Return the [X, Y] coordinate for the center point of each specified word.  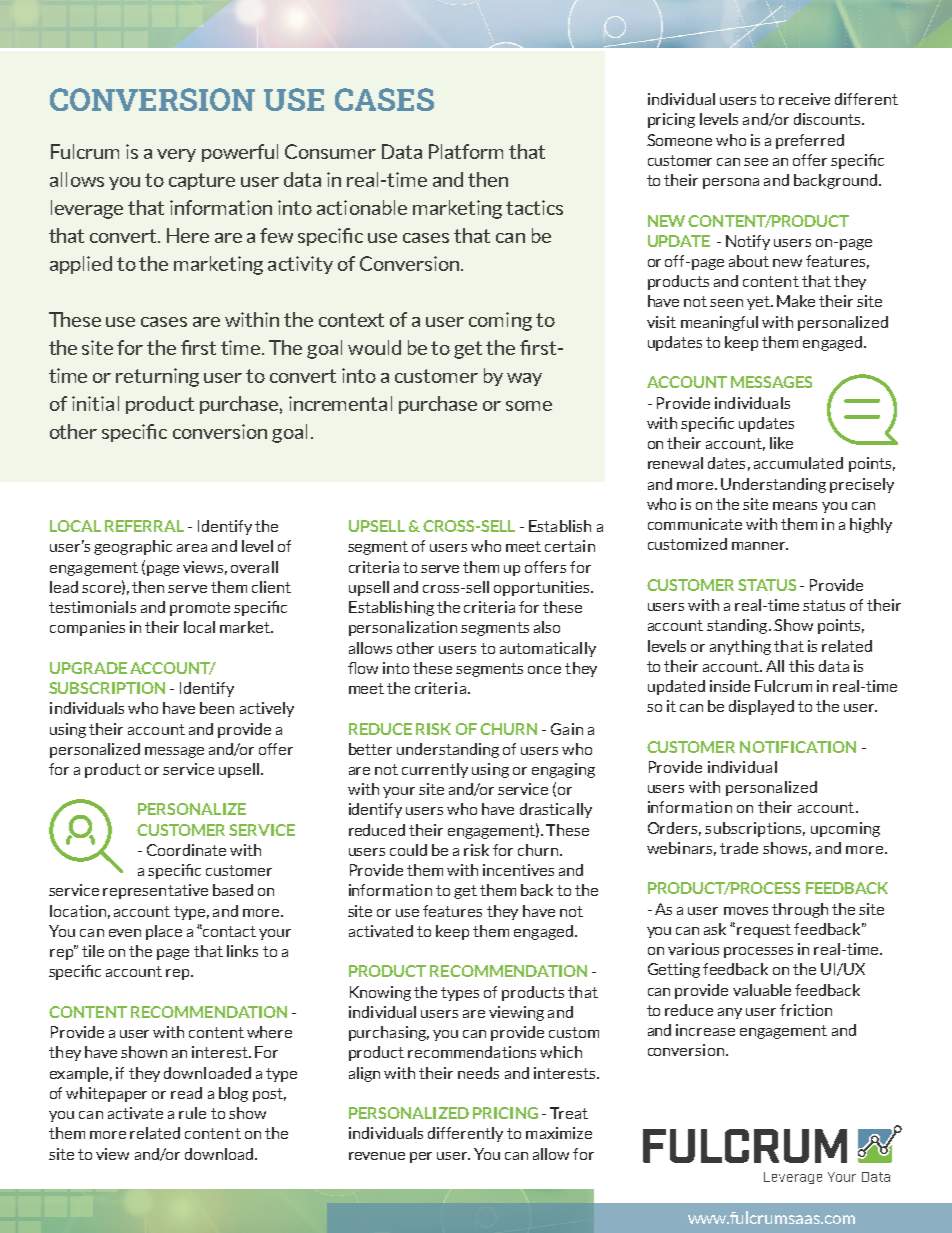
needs [478, 1073]
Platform [466, 151]
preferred [810, 141]
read [186, 1093]
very [176, 155]
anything [740, 647]
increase [705, 1030]
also [547, 627]
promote [200, 609]
